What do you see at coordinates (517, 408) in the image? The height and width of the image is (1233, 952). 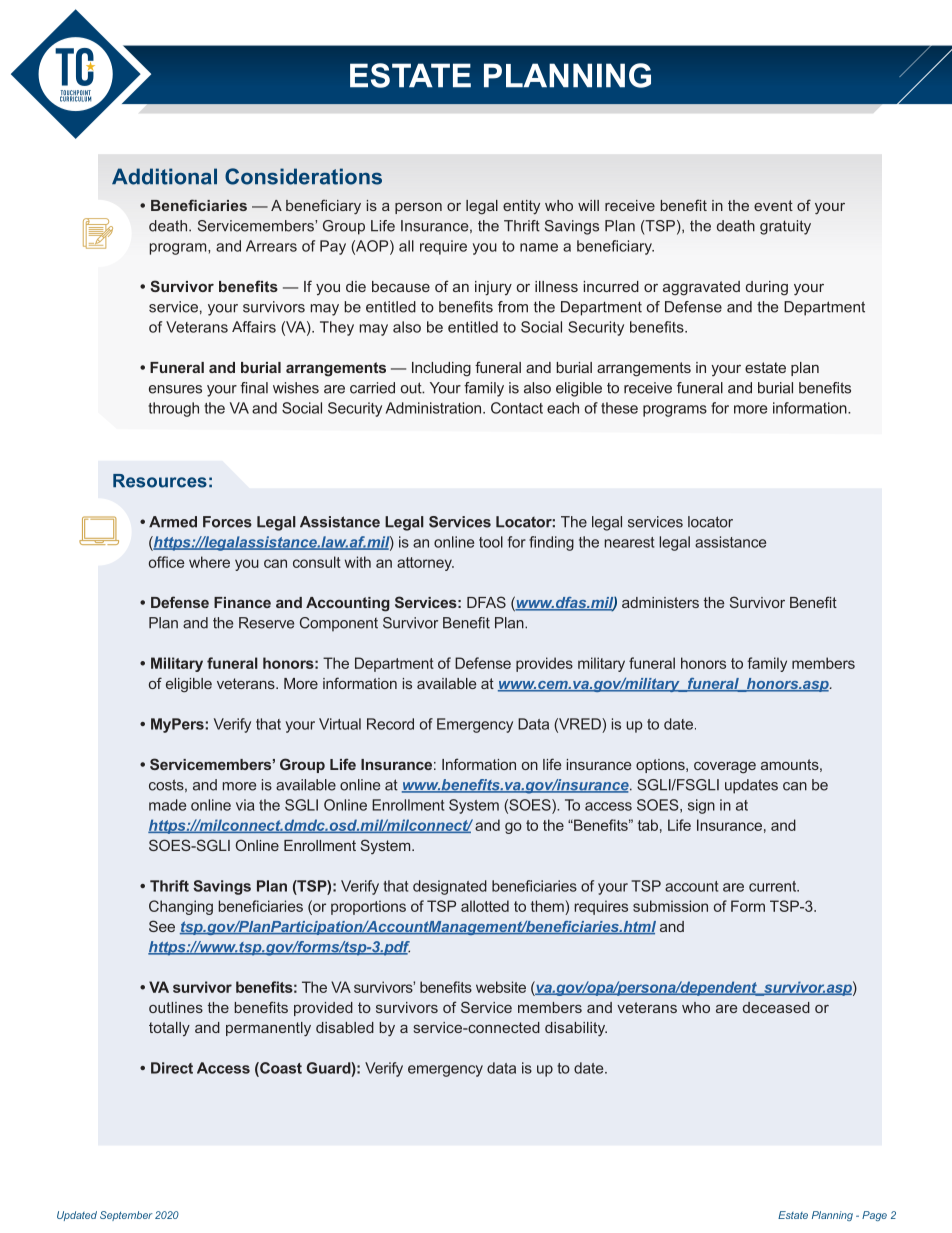 I see `Contact` at bounding box center [517, 408].
